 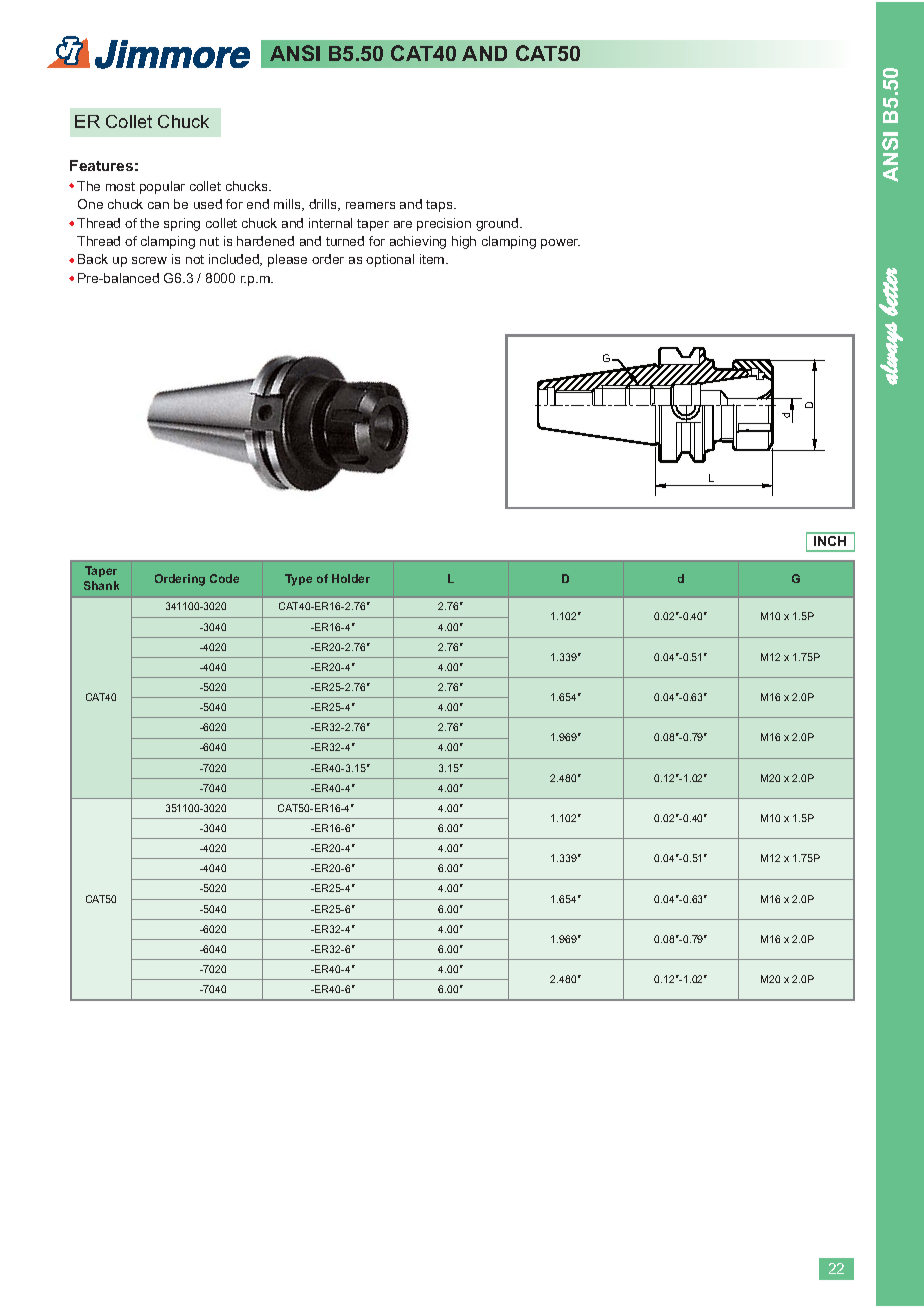 What do you see at coordinates (498, 224) in the page?
I see `ground` at bounding box center [498, 224].
